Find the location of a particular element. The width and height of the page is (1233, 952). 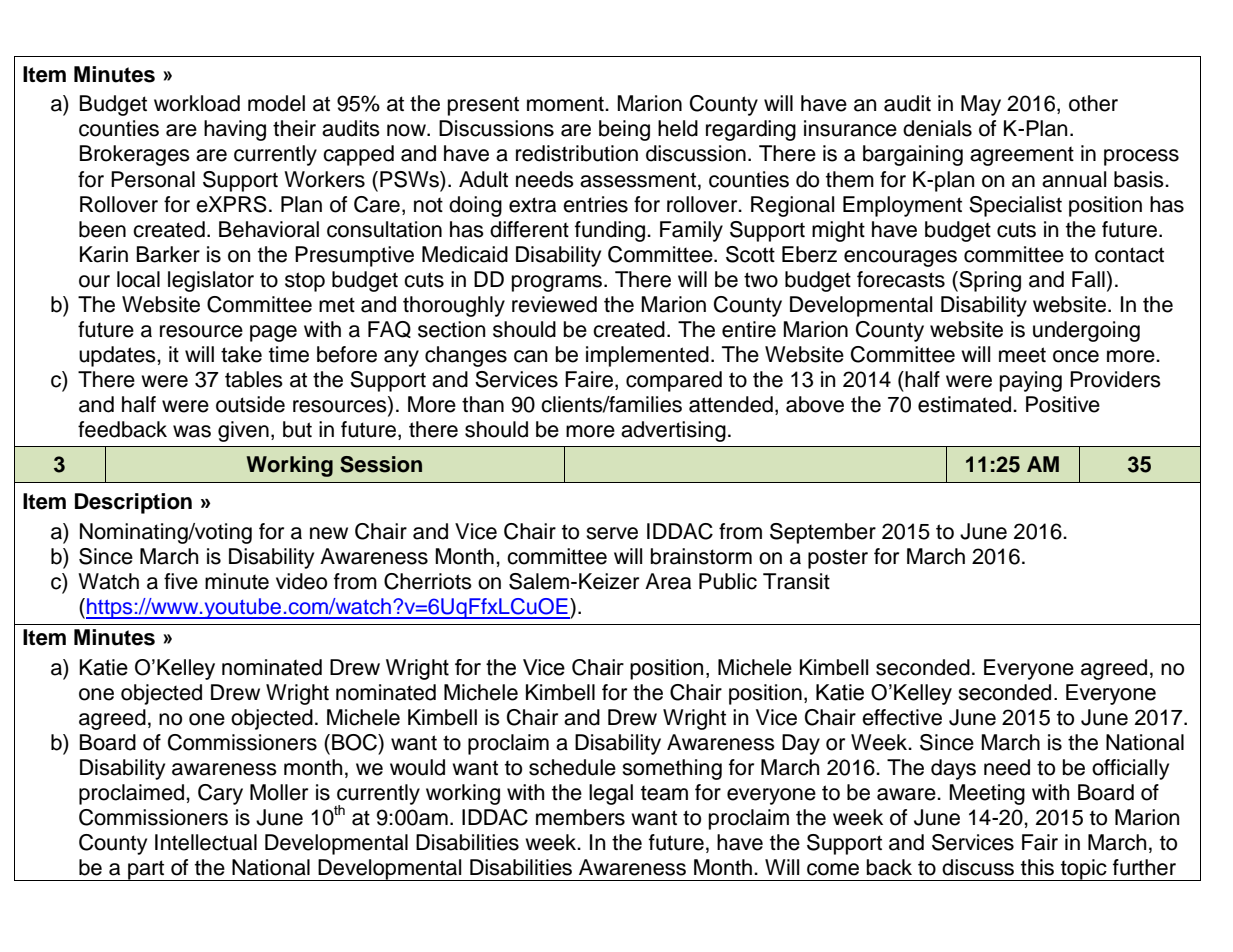

members is located at coordinates (580, 817).
